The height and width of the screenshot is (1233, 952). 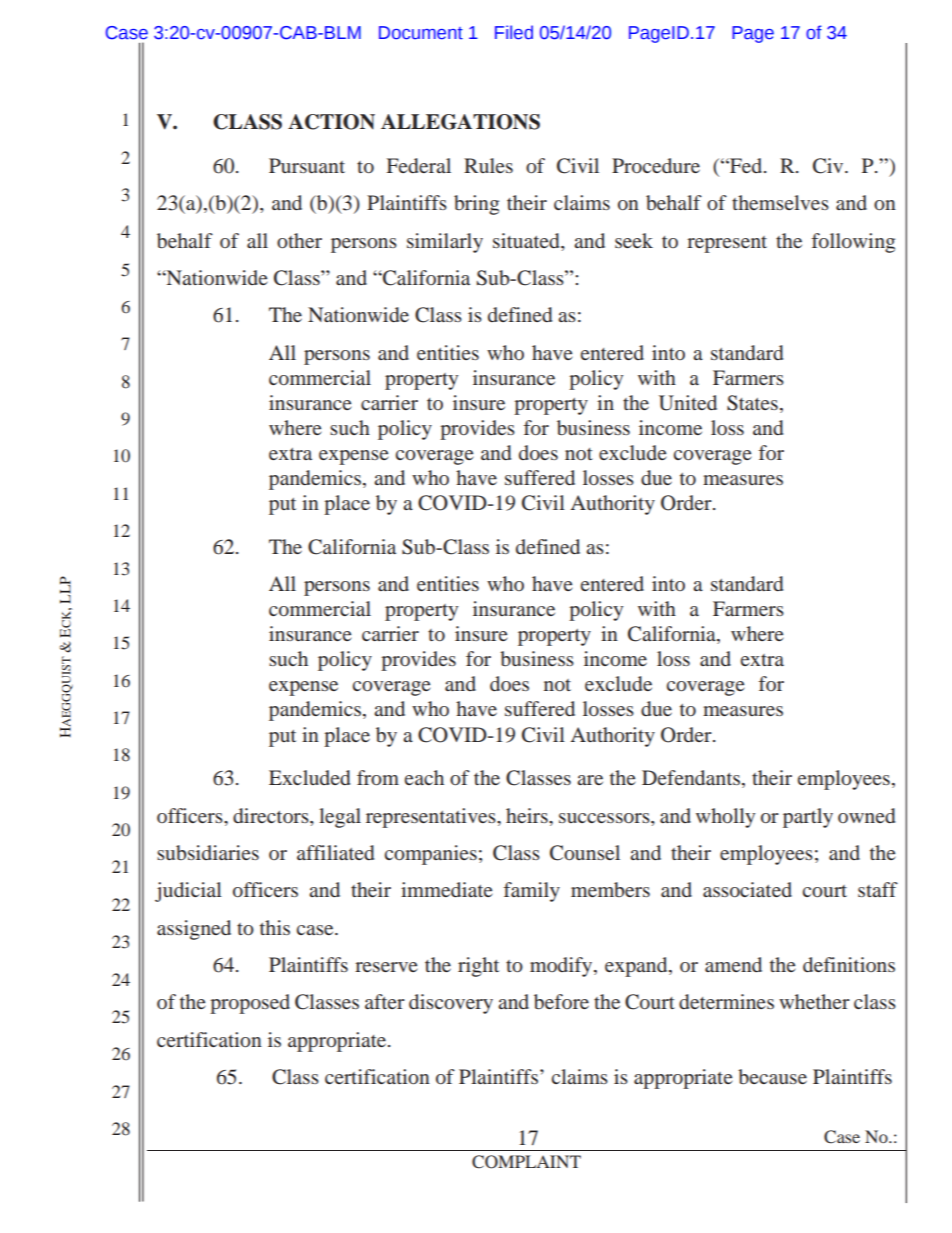 I want to click on ACTION, so click(x=331, y=122).
